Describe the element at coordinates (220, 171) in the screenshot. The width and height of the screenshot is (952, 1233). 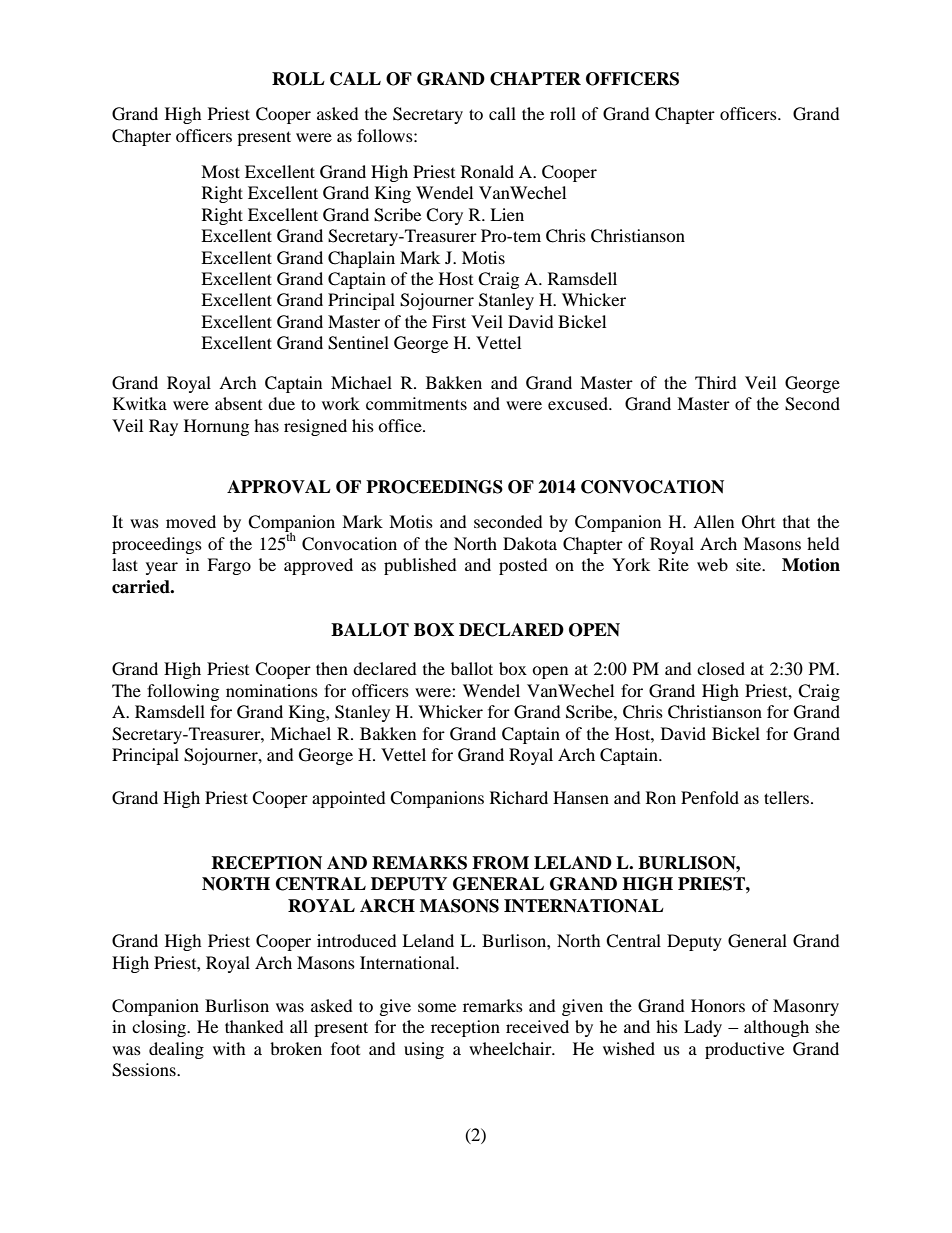
I see `Most` at that location.
